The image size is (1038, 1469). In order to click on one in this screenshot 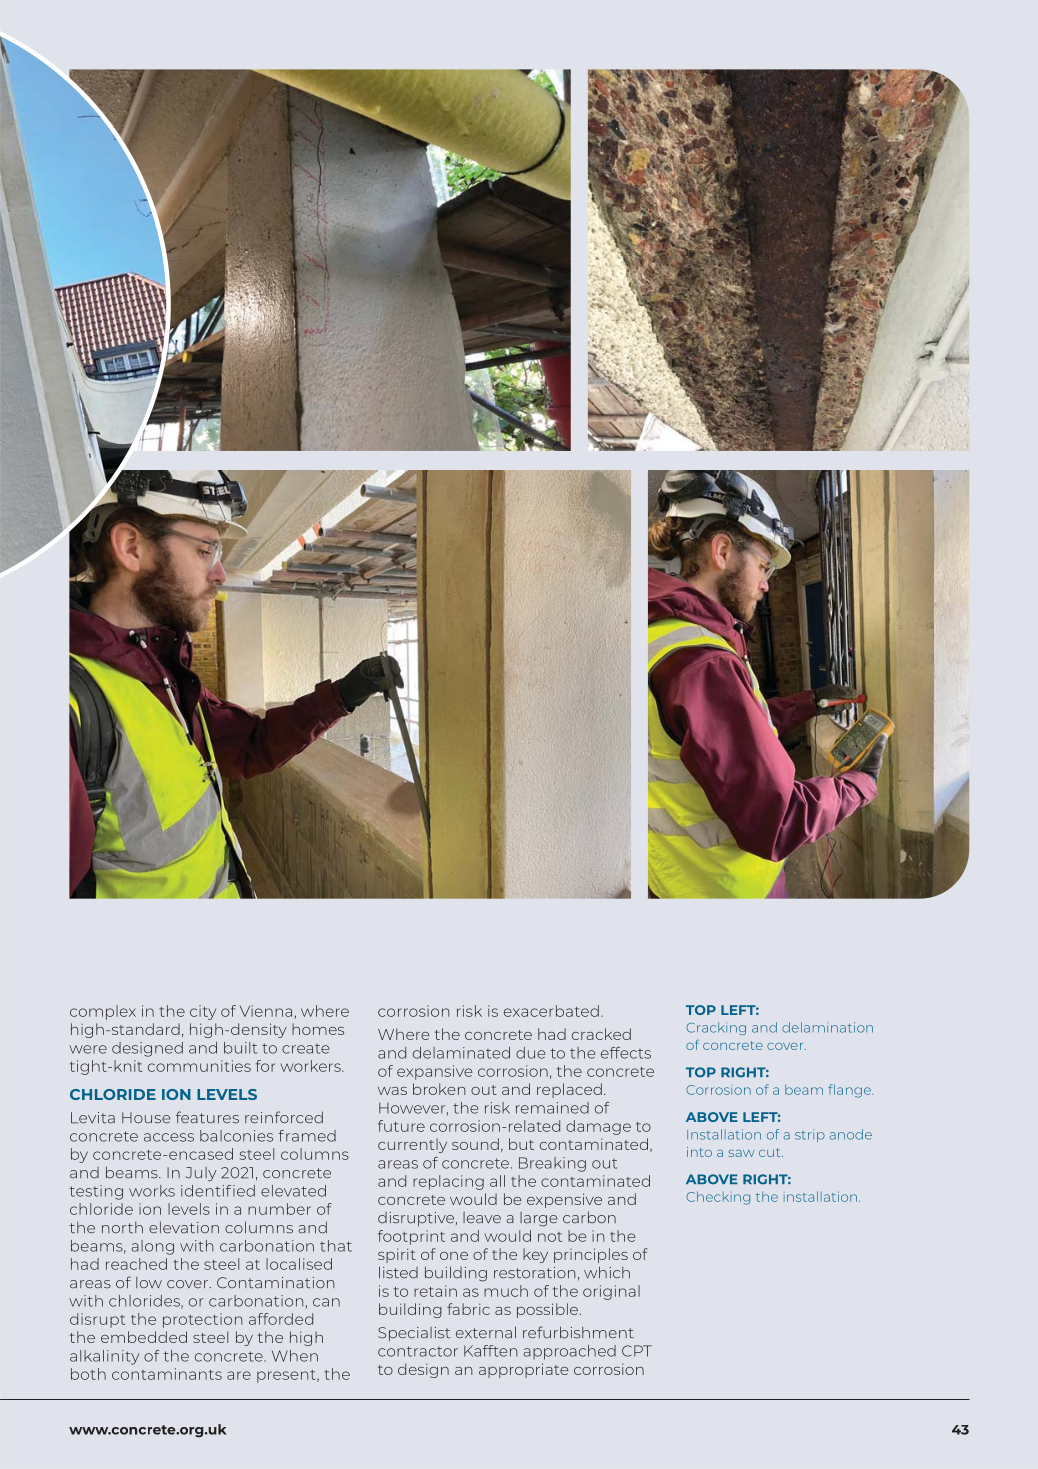, I will do `click(454, 1256)`.
